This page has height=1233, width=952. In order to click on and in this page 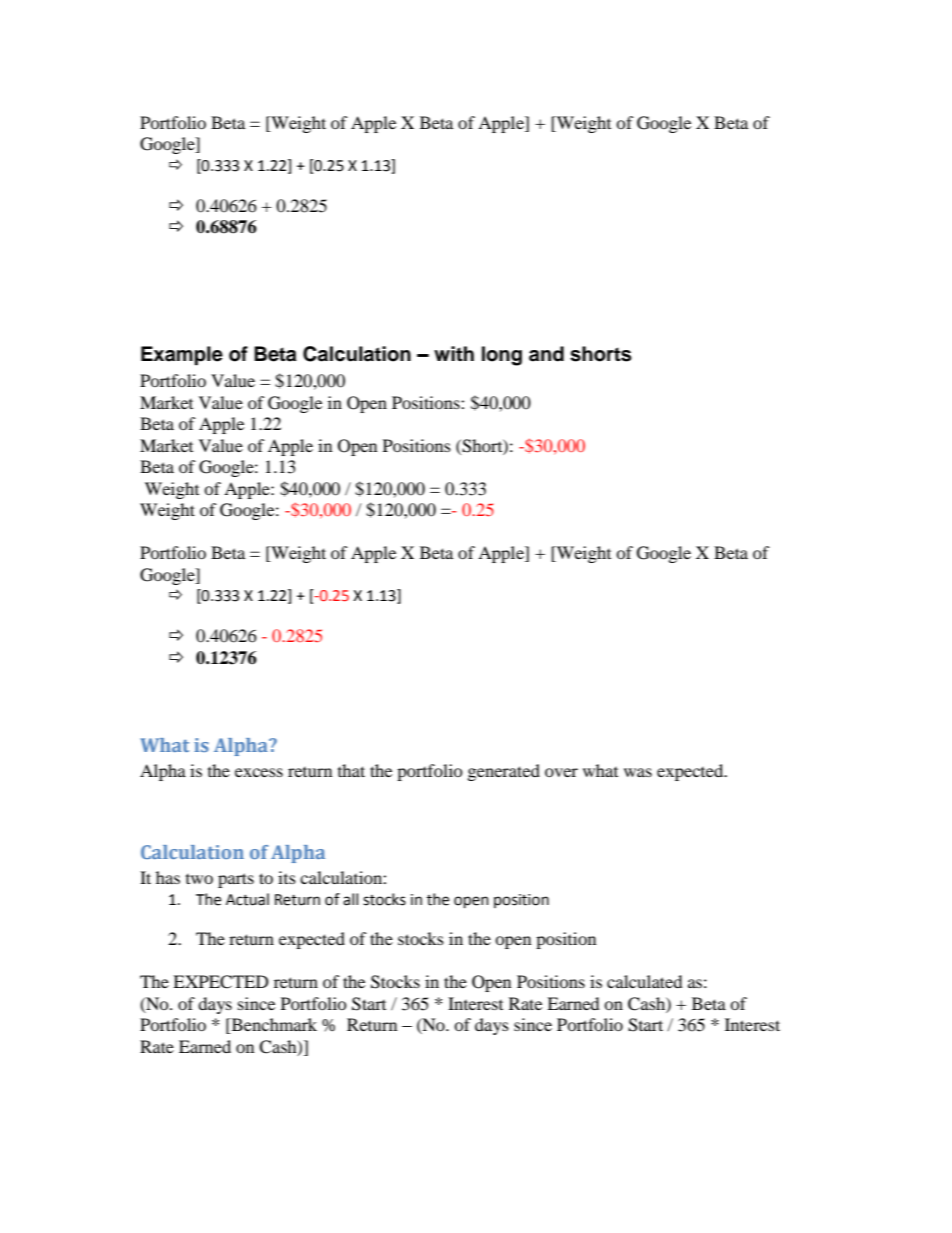, I will do `click(546, 354)`.
